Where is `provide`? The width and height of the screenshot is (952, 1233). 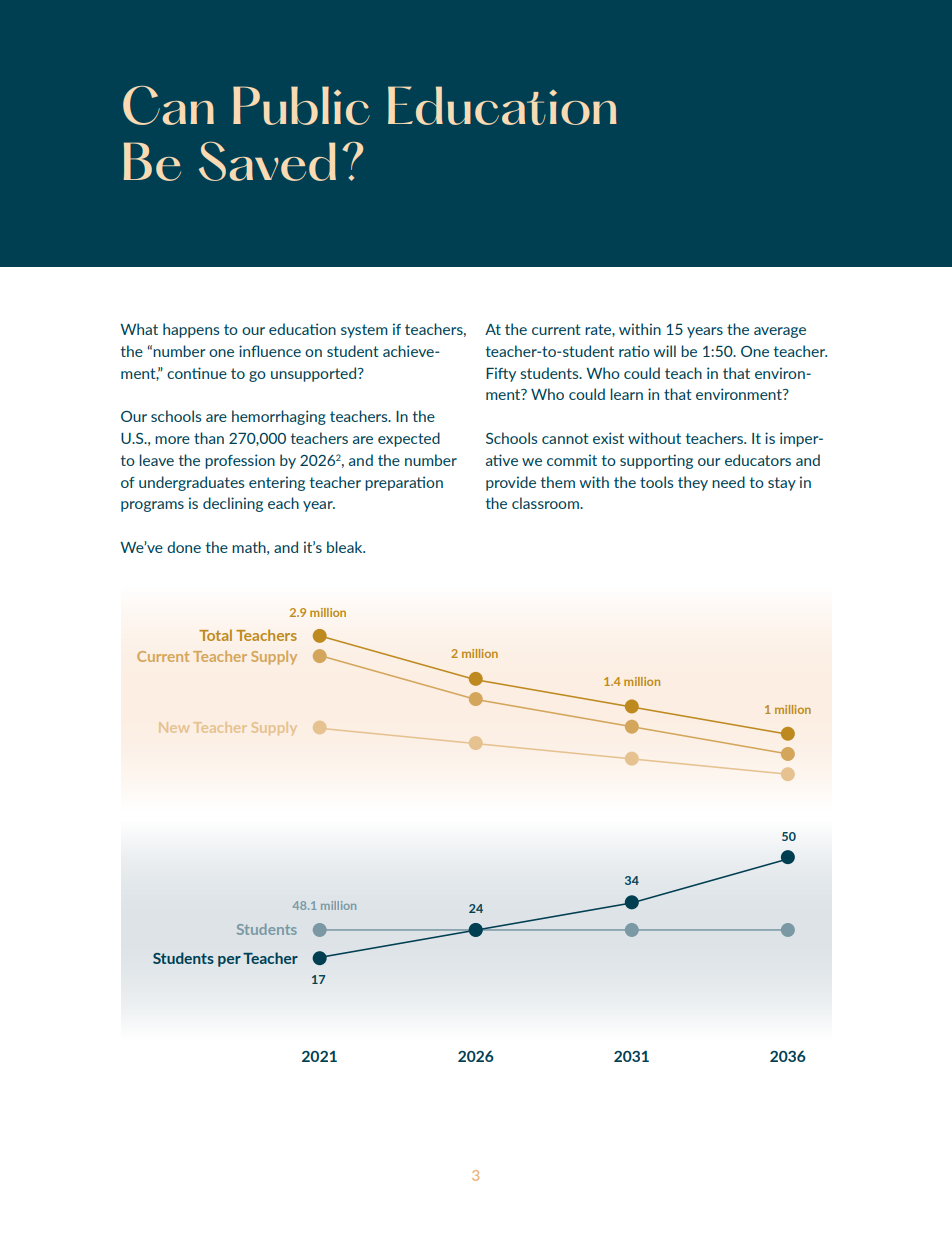
provide is located at coordinates (511, 483).
